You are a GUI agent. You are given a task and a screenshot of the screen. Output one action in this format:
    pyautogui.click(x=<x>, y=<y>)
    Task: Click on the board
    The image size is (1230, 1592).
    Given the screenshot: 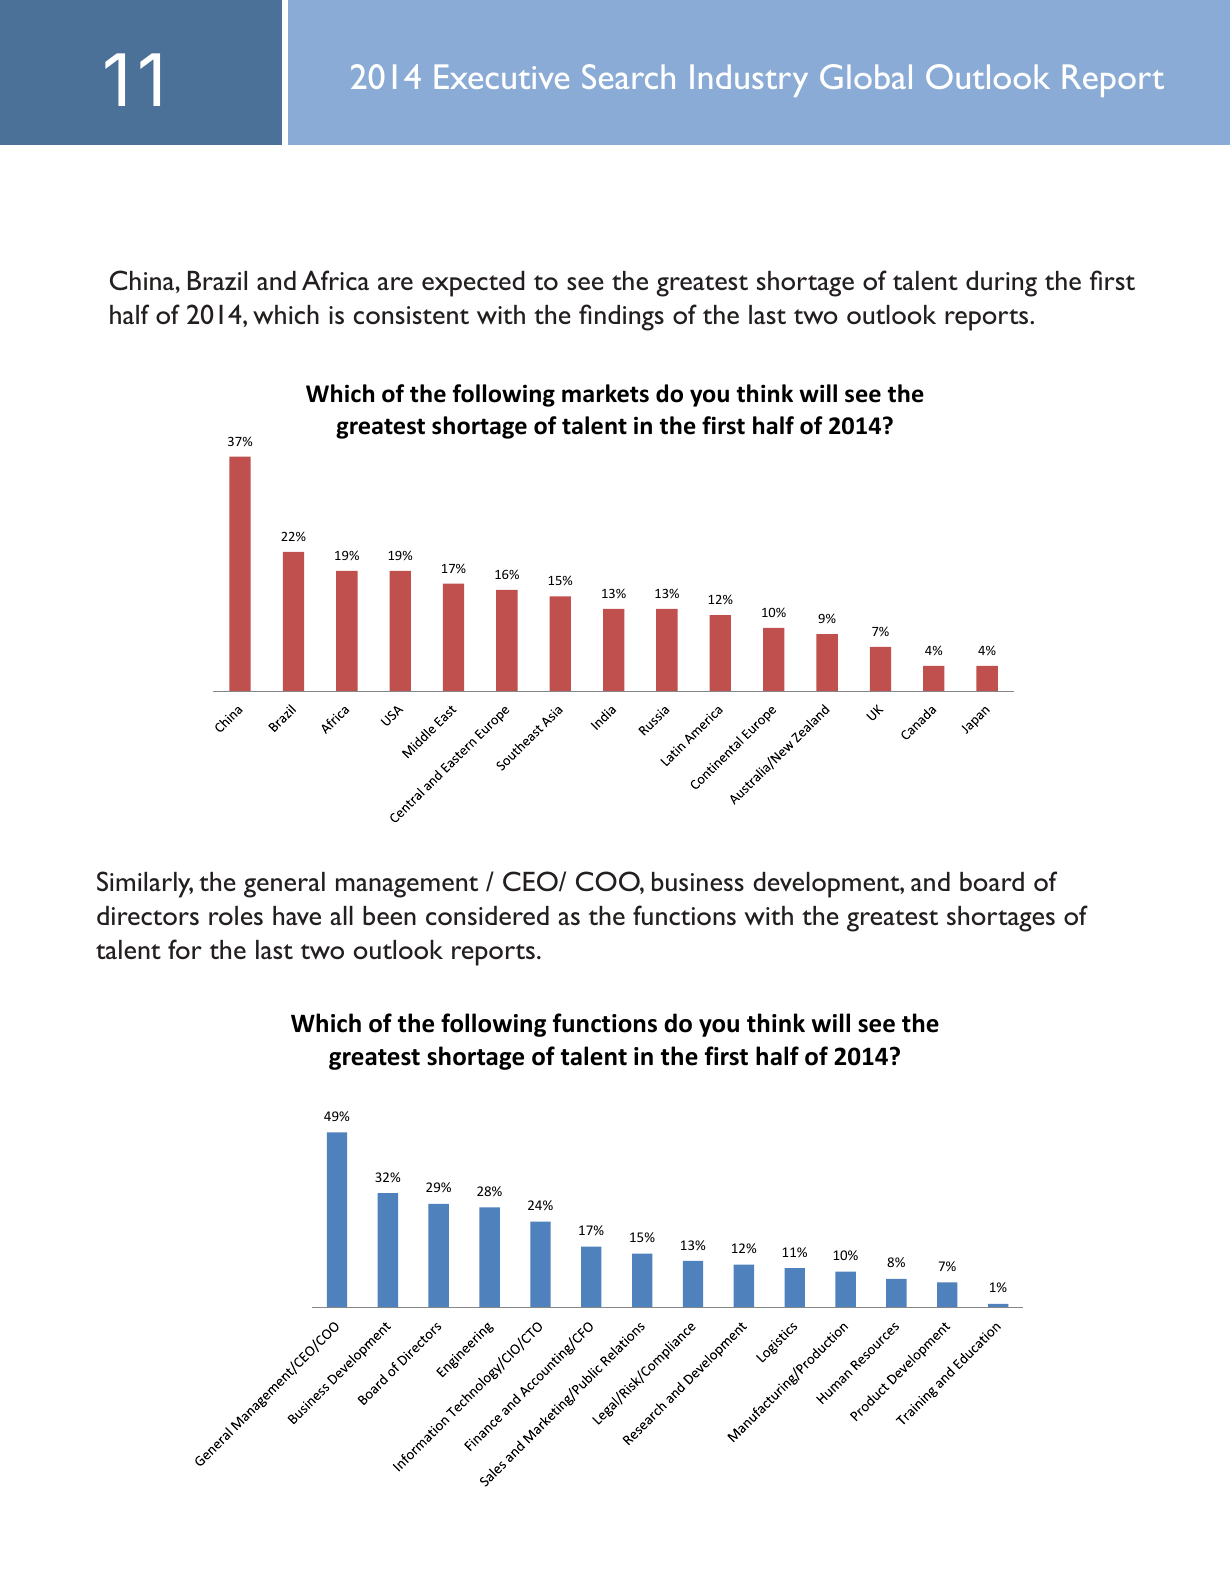 What is the action you would take?
    pyautogui.click(x=992, y=881)
